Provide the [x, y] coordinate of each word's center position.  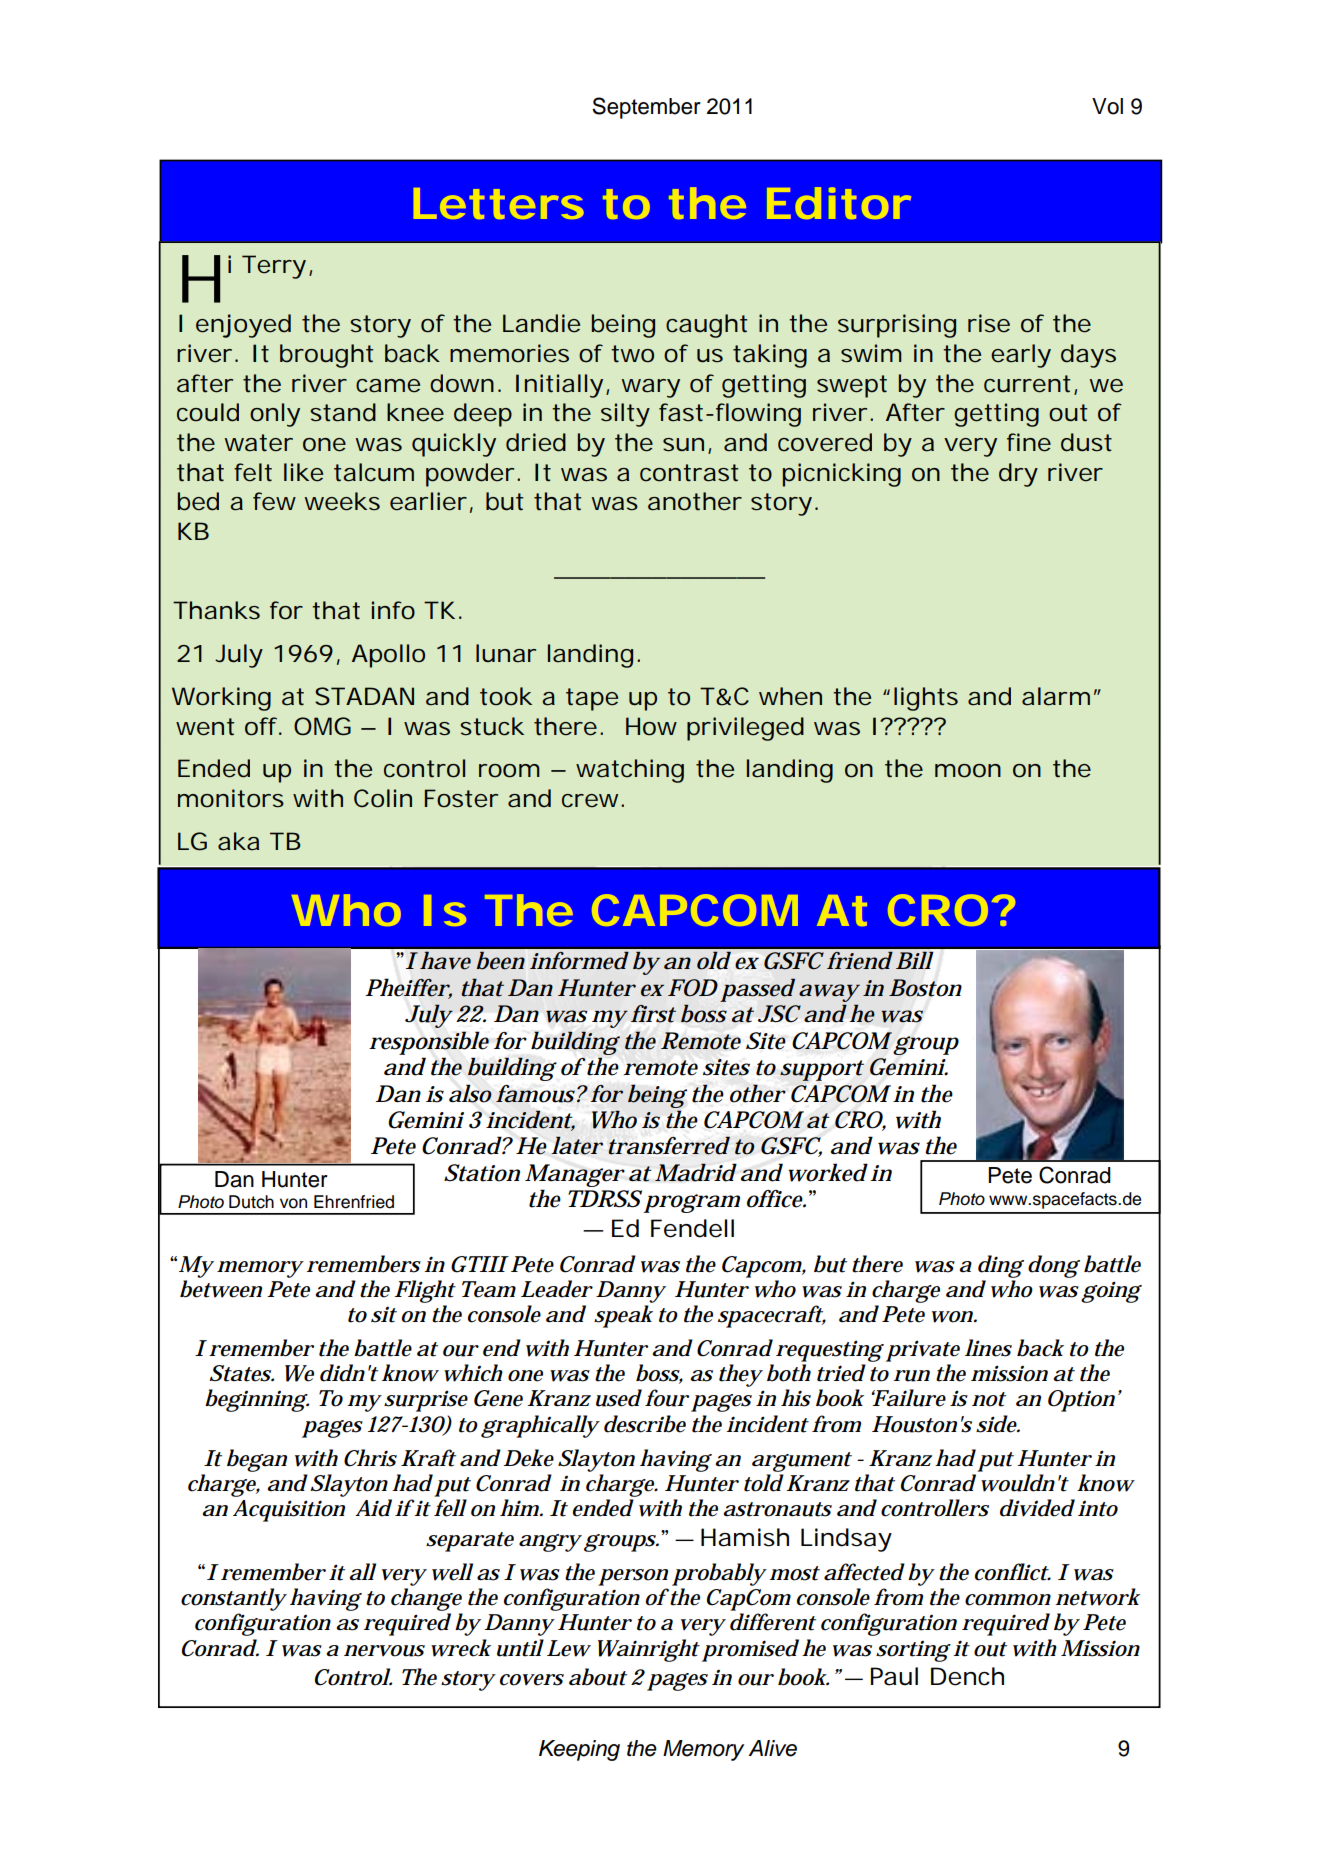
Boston [925, 988]
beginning [255, 1400]
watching [630, 771]
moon [968, 771]
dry [1018, 475]
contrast [689, 473]
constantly [233, 1599]
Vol [1107, 106]
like [303, 472]
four [666, 1398]
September [646, 108]
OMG [322, 726]
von [293, 1203]
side [996, 1424]
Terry [276, 267]
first [653, 1014]
